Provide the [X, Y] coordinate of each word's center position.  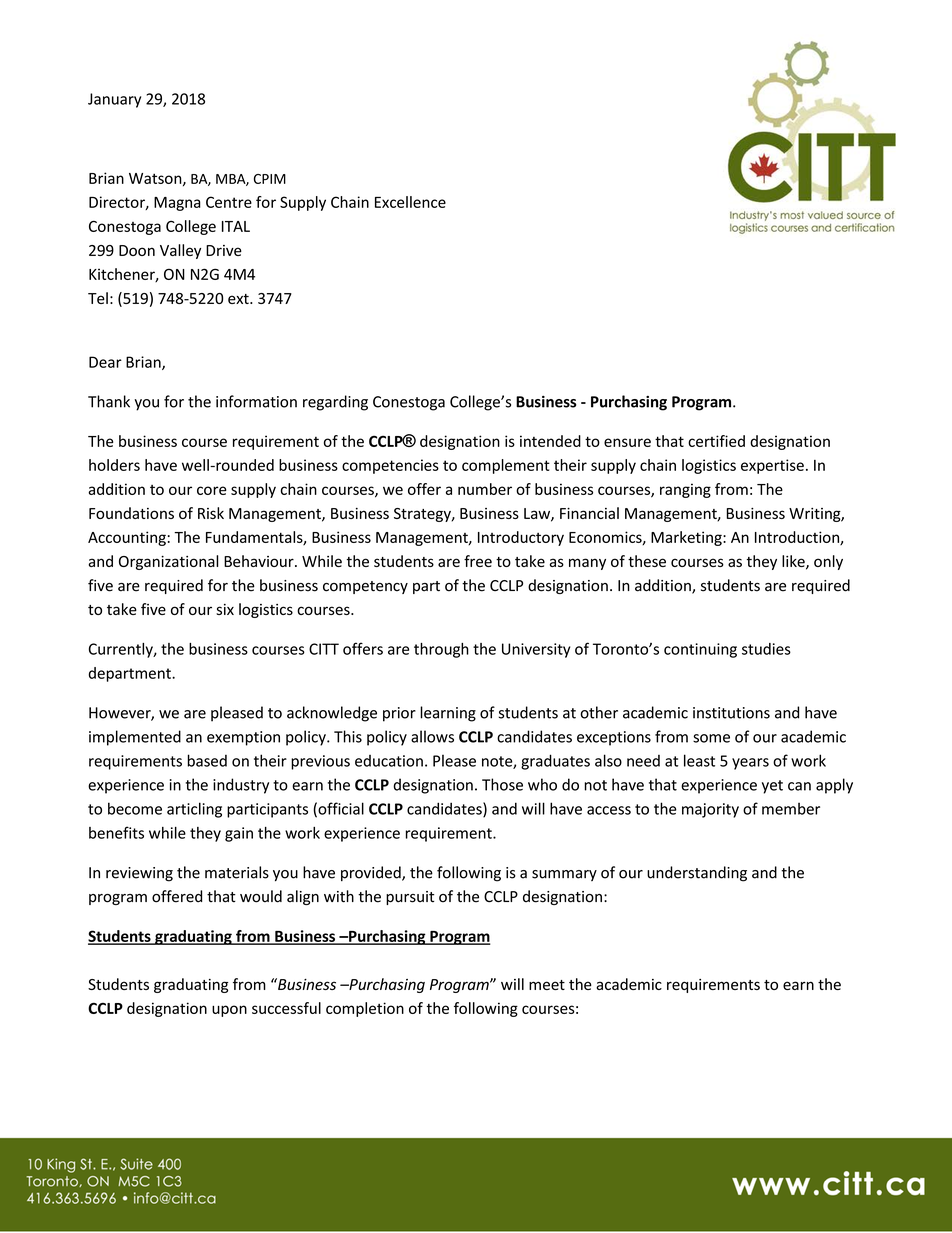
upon [229, 1011]
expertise [772, 466]
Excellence [410, 202]
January [114, 100]
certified [716, 441]
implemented [135, 738]
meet [547, 985]
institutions [731, 713]
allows [432, 736]
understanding [697, 874]
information [256, 401]
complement [506, 466]
